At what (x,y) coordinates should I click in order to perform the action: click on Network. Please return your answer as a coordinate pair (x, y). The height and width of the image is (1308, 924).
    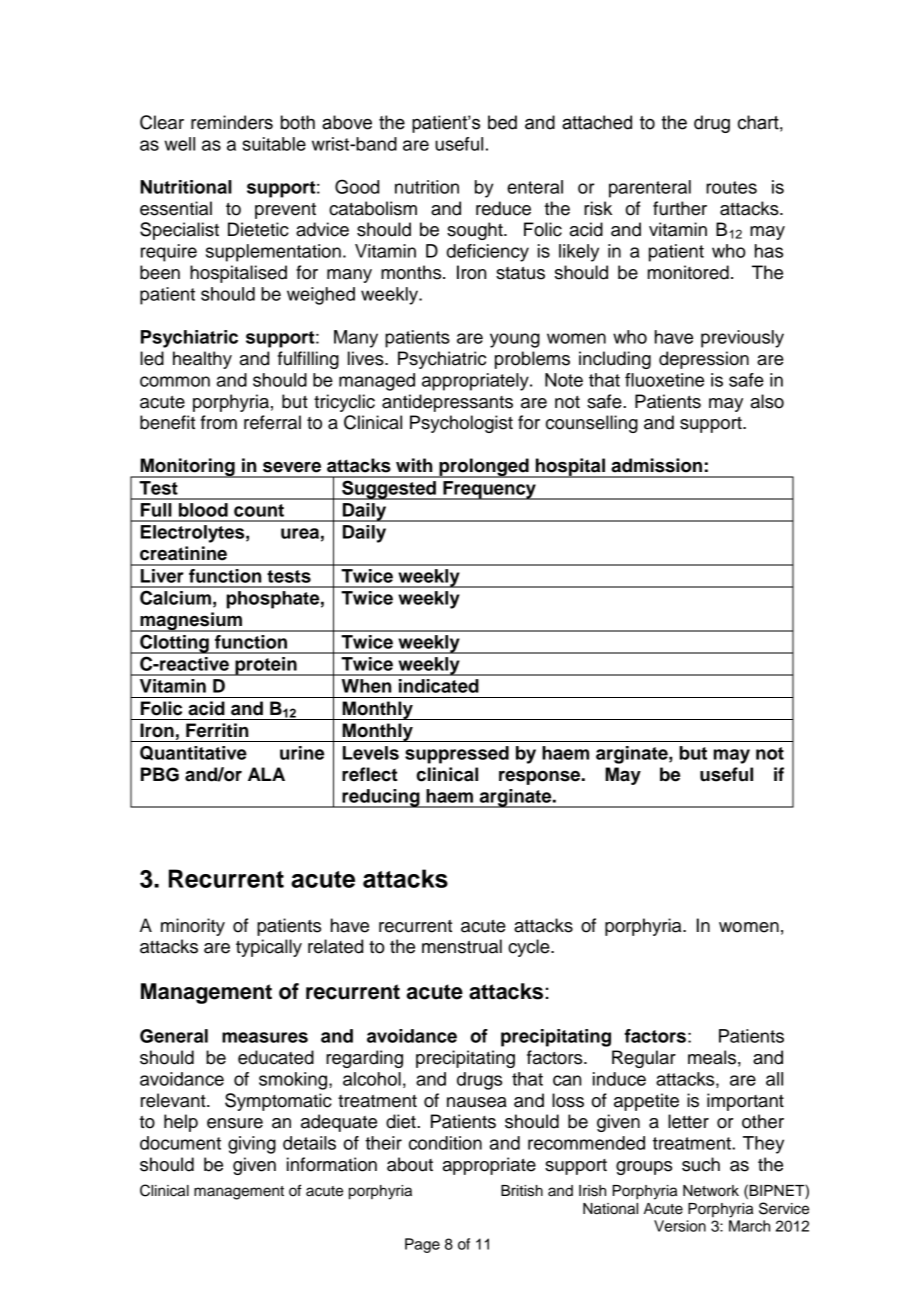
    Looking at the image, I should click on (711, 1191).
